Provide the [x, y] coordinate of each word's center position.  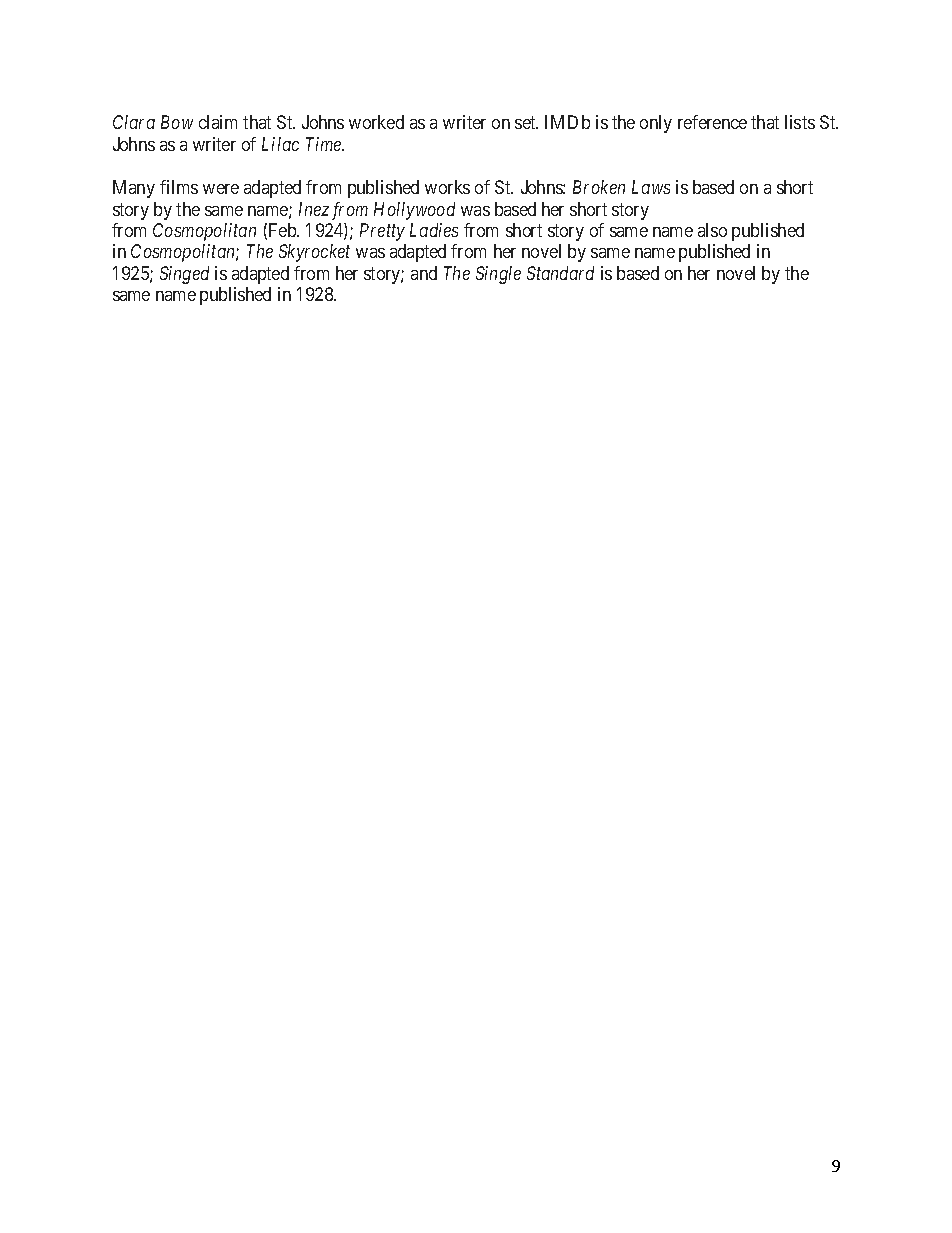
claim [218, 122]
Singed [184, 275]
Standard [560, 273]
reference [712, 122]
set [526, 122]
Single [498, 275]
